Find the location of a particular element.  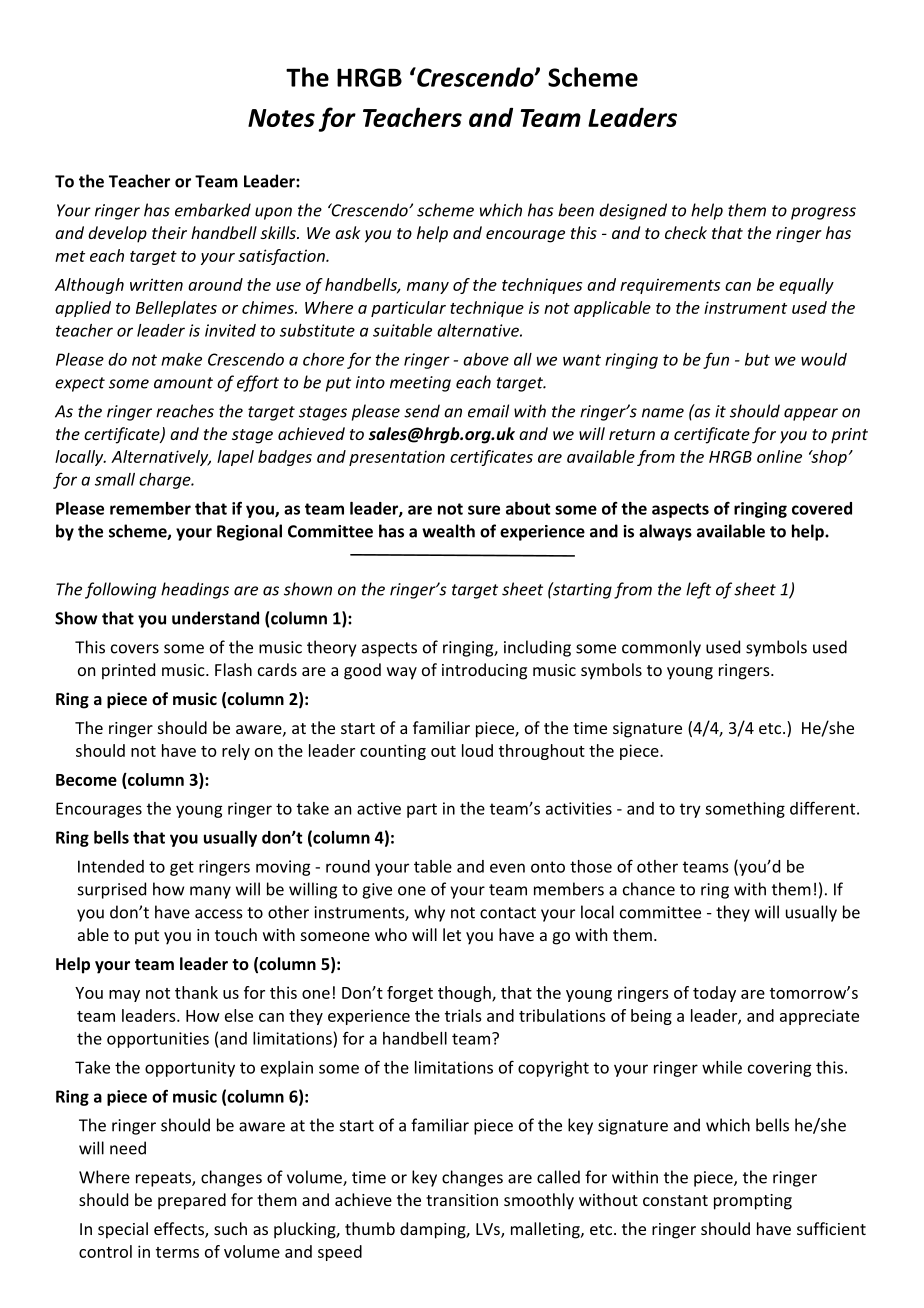

embarked is located at coordinates (213, 210).
